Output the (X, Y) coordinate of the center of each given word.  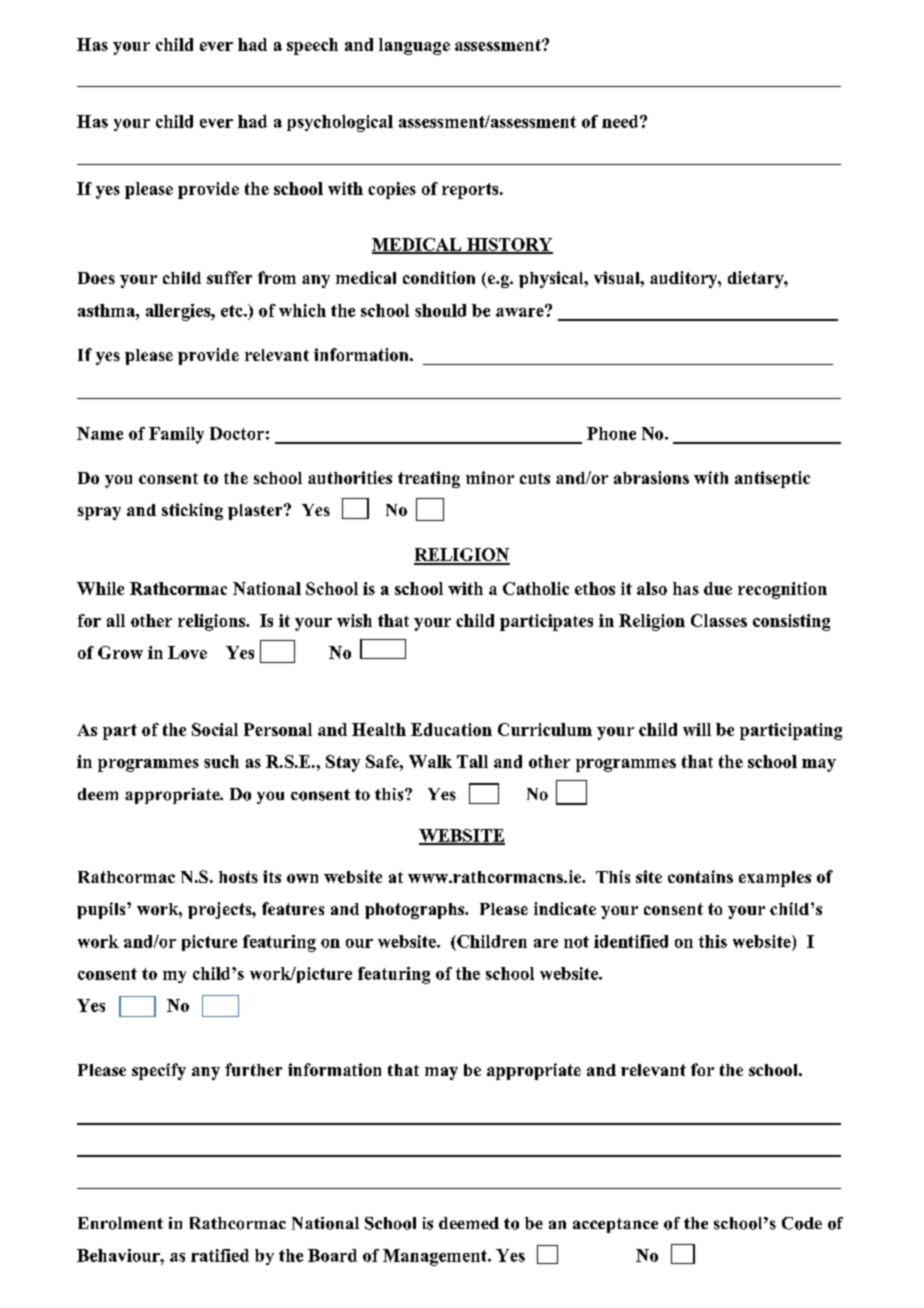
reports (471, 191)
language (414, 46)
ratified (220, 1255)
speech (312, 46)
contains (700, 876)
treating (429, 479)
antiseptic (772, 479)
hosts (238, 877)
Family (176, 435)
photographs (416, 911)
